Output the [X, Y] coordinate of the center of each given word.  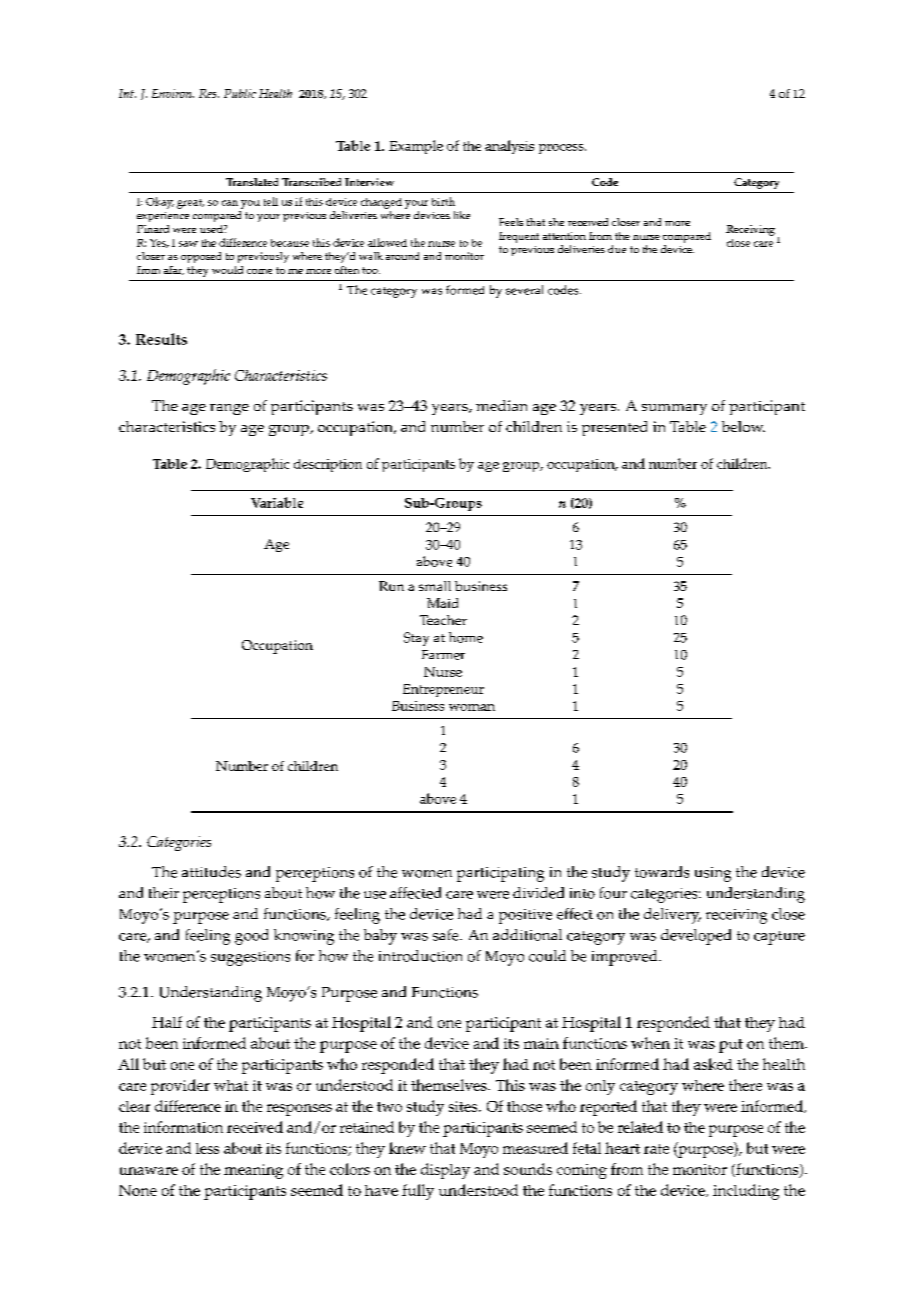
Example [416, 147]
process [562, 149]
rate [656, 1149]
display [445, 1171]
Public [240, 93]
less [207, 1148]
